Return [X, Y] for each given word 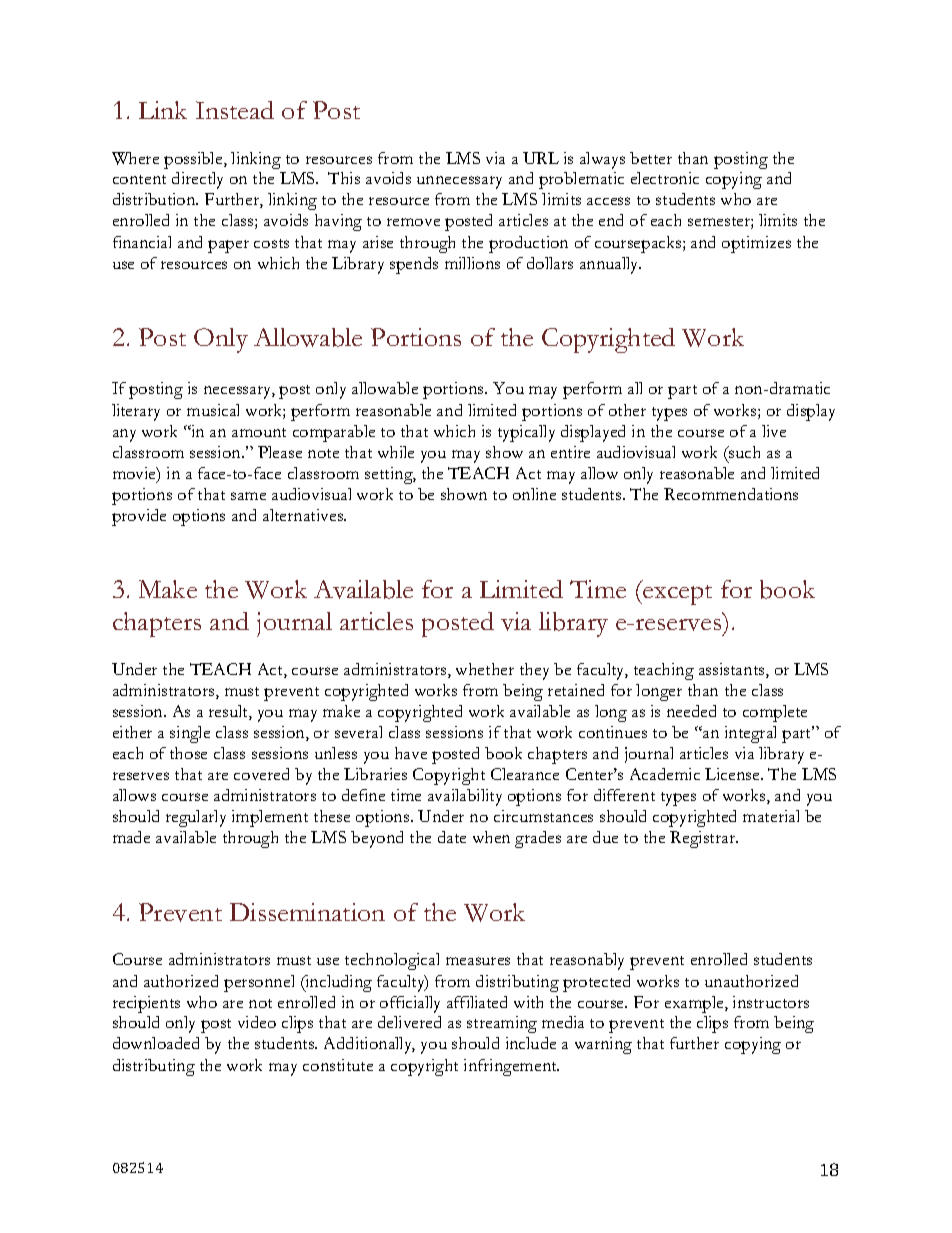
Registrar [704, 839]
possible [194, 160]
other [627, 410]
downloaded [156, 1043]
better [651, 158]
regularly [196, 818]
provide [139, 517]
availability [465, 797]
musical [213, 410]
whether [485, 669]
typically [526, 433]
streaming [502, 1024]
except [676, 595]
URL [541, 158]
